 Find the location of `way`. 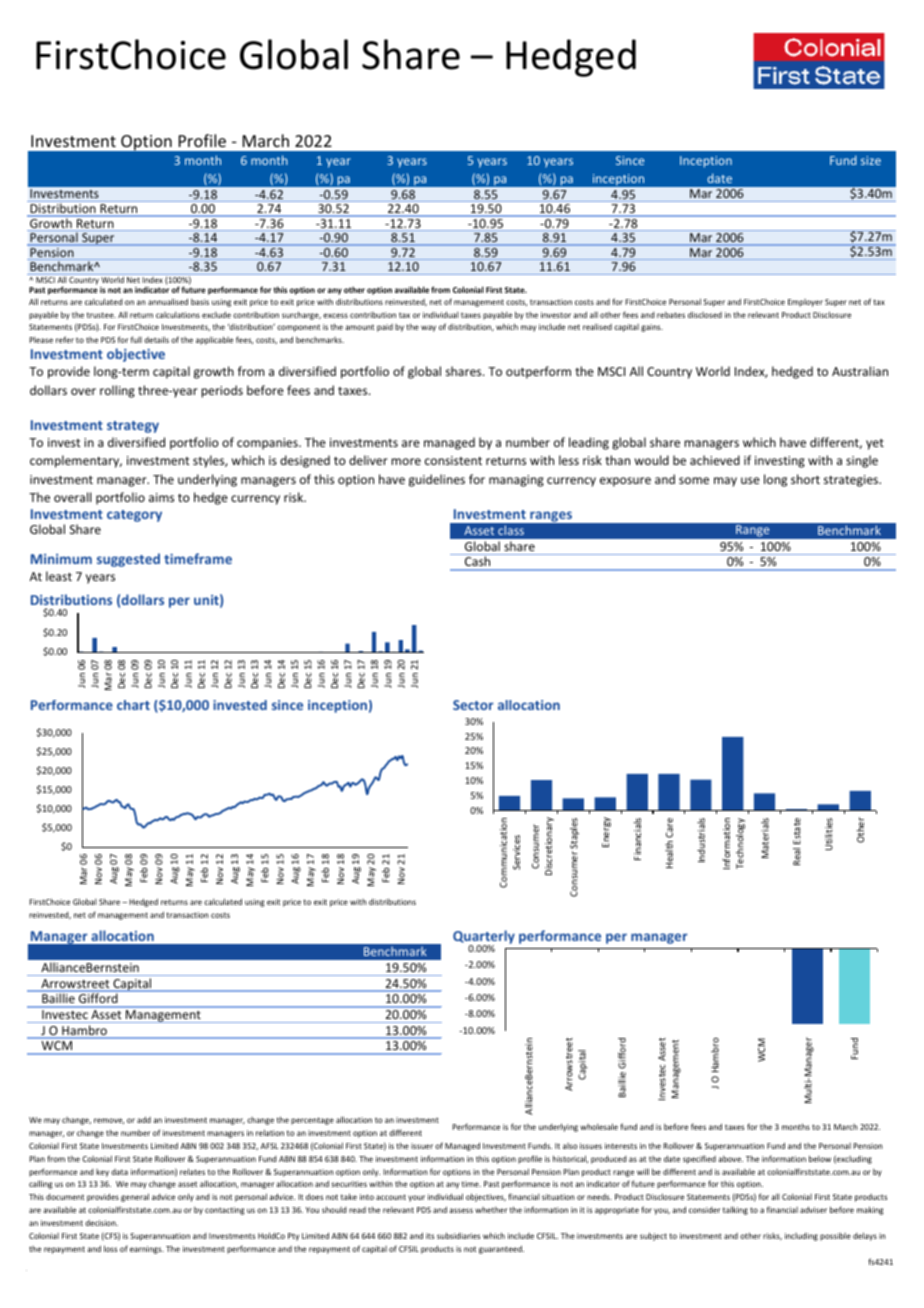

way is located at coordinates (428, 328).
